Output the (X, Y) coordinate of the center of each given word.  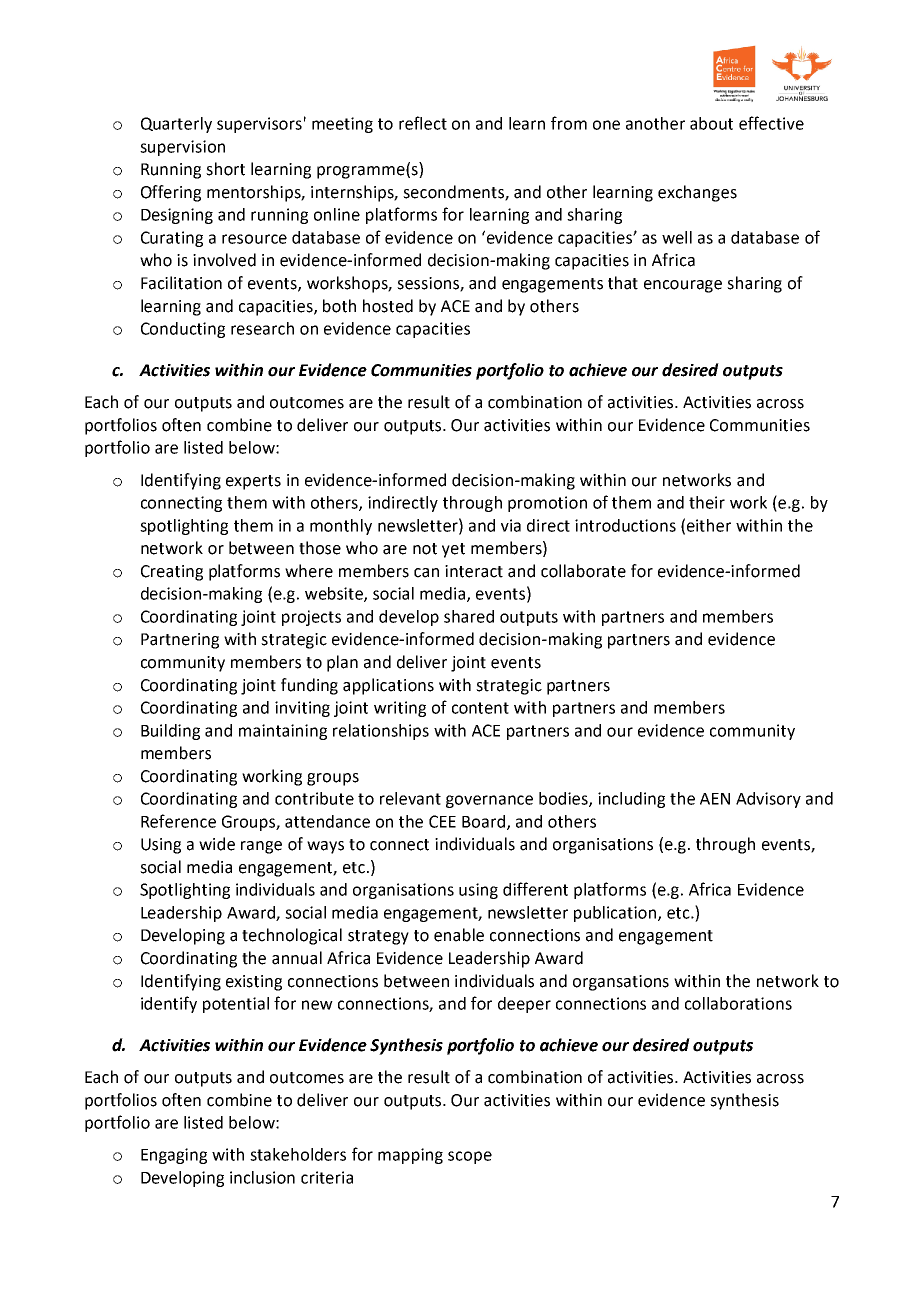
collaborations (738, 1003)
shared (469, 616)
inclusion (262, 1177)
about (711, 123)
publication (616, 914)
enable (459, 935)
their (707, 502)
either (709, 525)
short (225, 169)
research (262, 328)
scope (470, 1157)
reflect (423, 123)
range (261, 847)
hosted (388, 306)
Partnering (180, 641)
